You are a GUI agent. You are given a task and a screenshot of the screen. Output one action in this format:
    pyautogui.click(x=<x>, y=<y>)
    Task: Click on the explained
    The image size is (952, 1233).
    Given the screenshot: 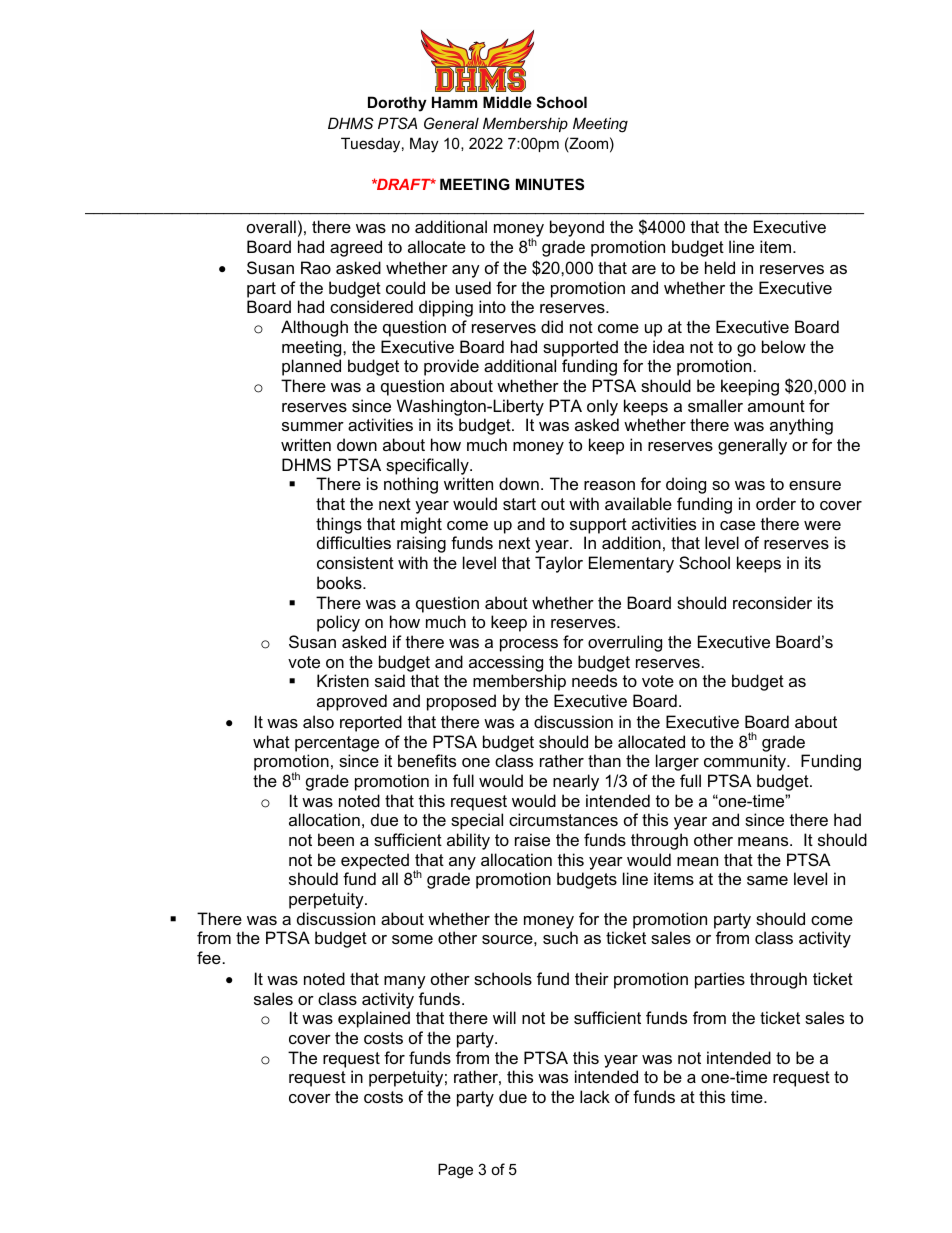 What is the action you would take?
    pyautogui.click(x=374, y=1019)
